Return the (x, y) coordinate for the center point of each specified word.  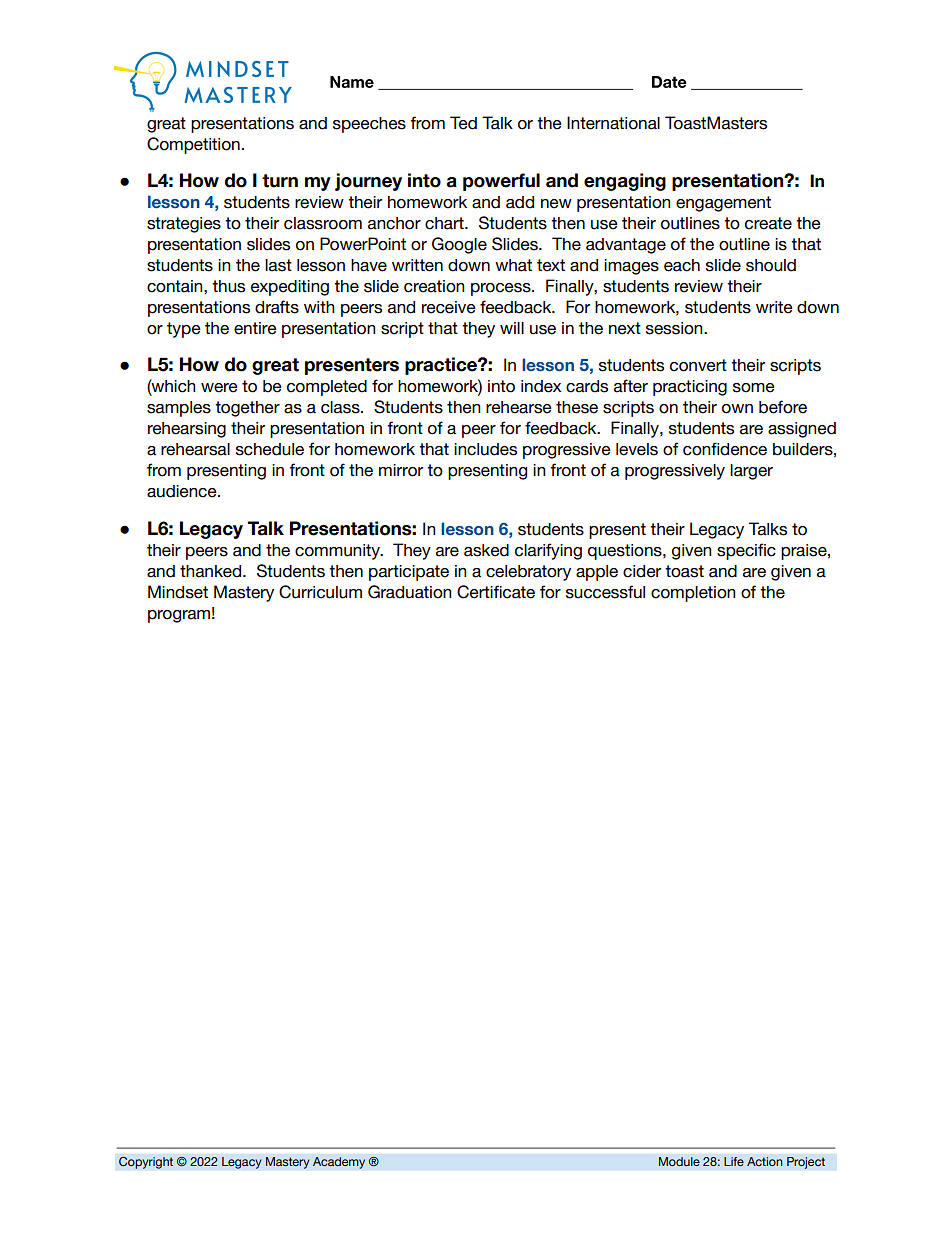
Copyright (146, 1162)
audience (183, 491)
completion (693, 594)
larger (751, 472)
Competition (193, 145)
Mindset (178, 592)
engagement (723, 204)
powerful (501, 182)
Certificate (496, 592)
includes (485, 449)
